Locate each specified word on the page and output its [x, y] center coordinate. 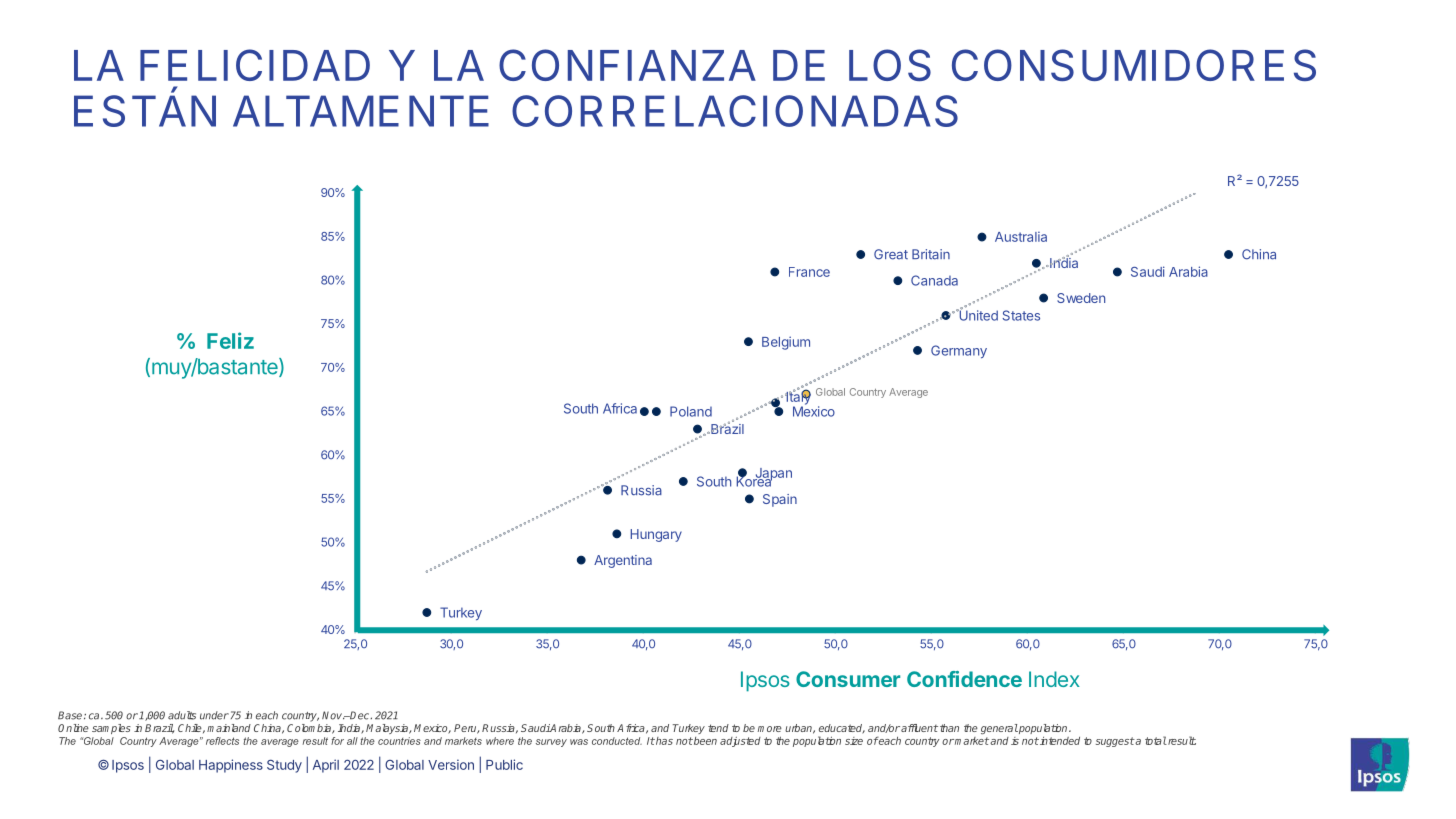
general [999, 729]
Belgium [786, 343]
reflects [222, 741]
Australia [1021, 236]
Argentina [623, 561]
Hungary [656, 535]
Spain [780, 500]
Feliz [230, 340]
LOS [890, 65]
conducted [617, 741]
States [1021, 315]
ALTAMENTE [361, 111]
